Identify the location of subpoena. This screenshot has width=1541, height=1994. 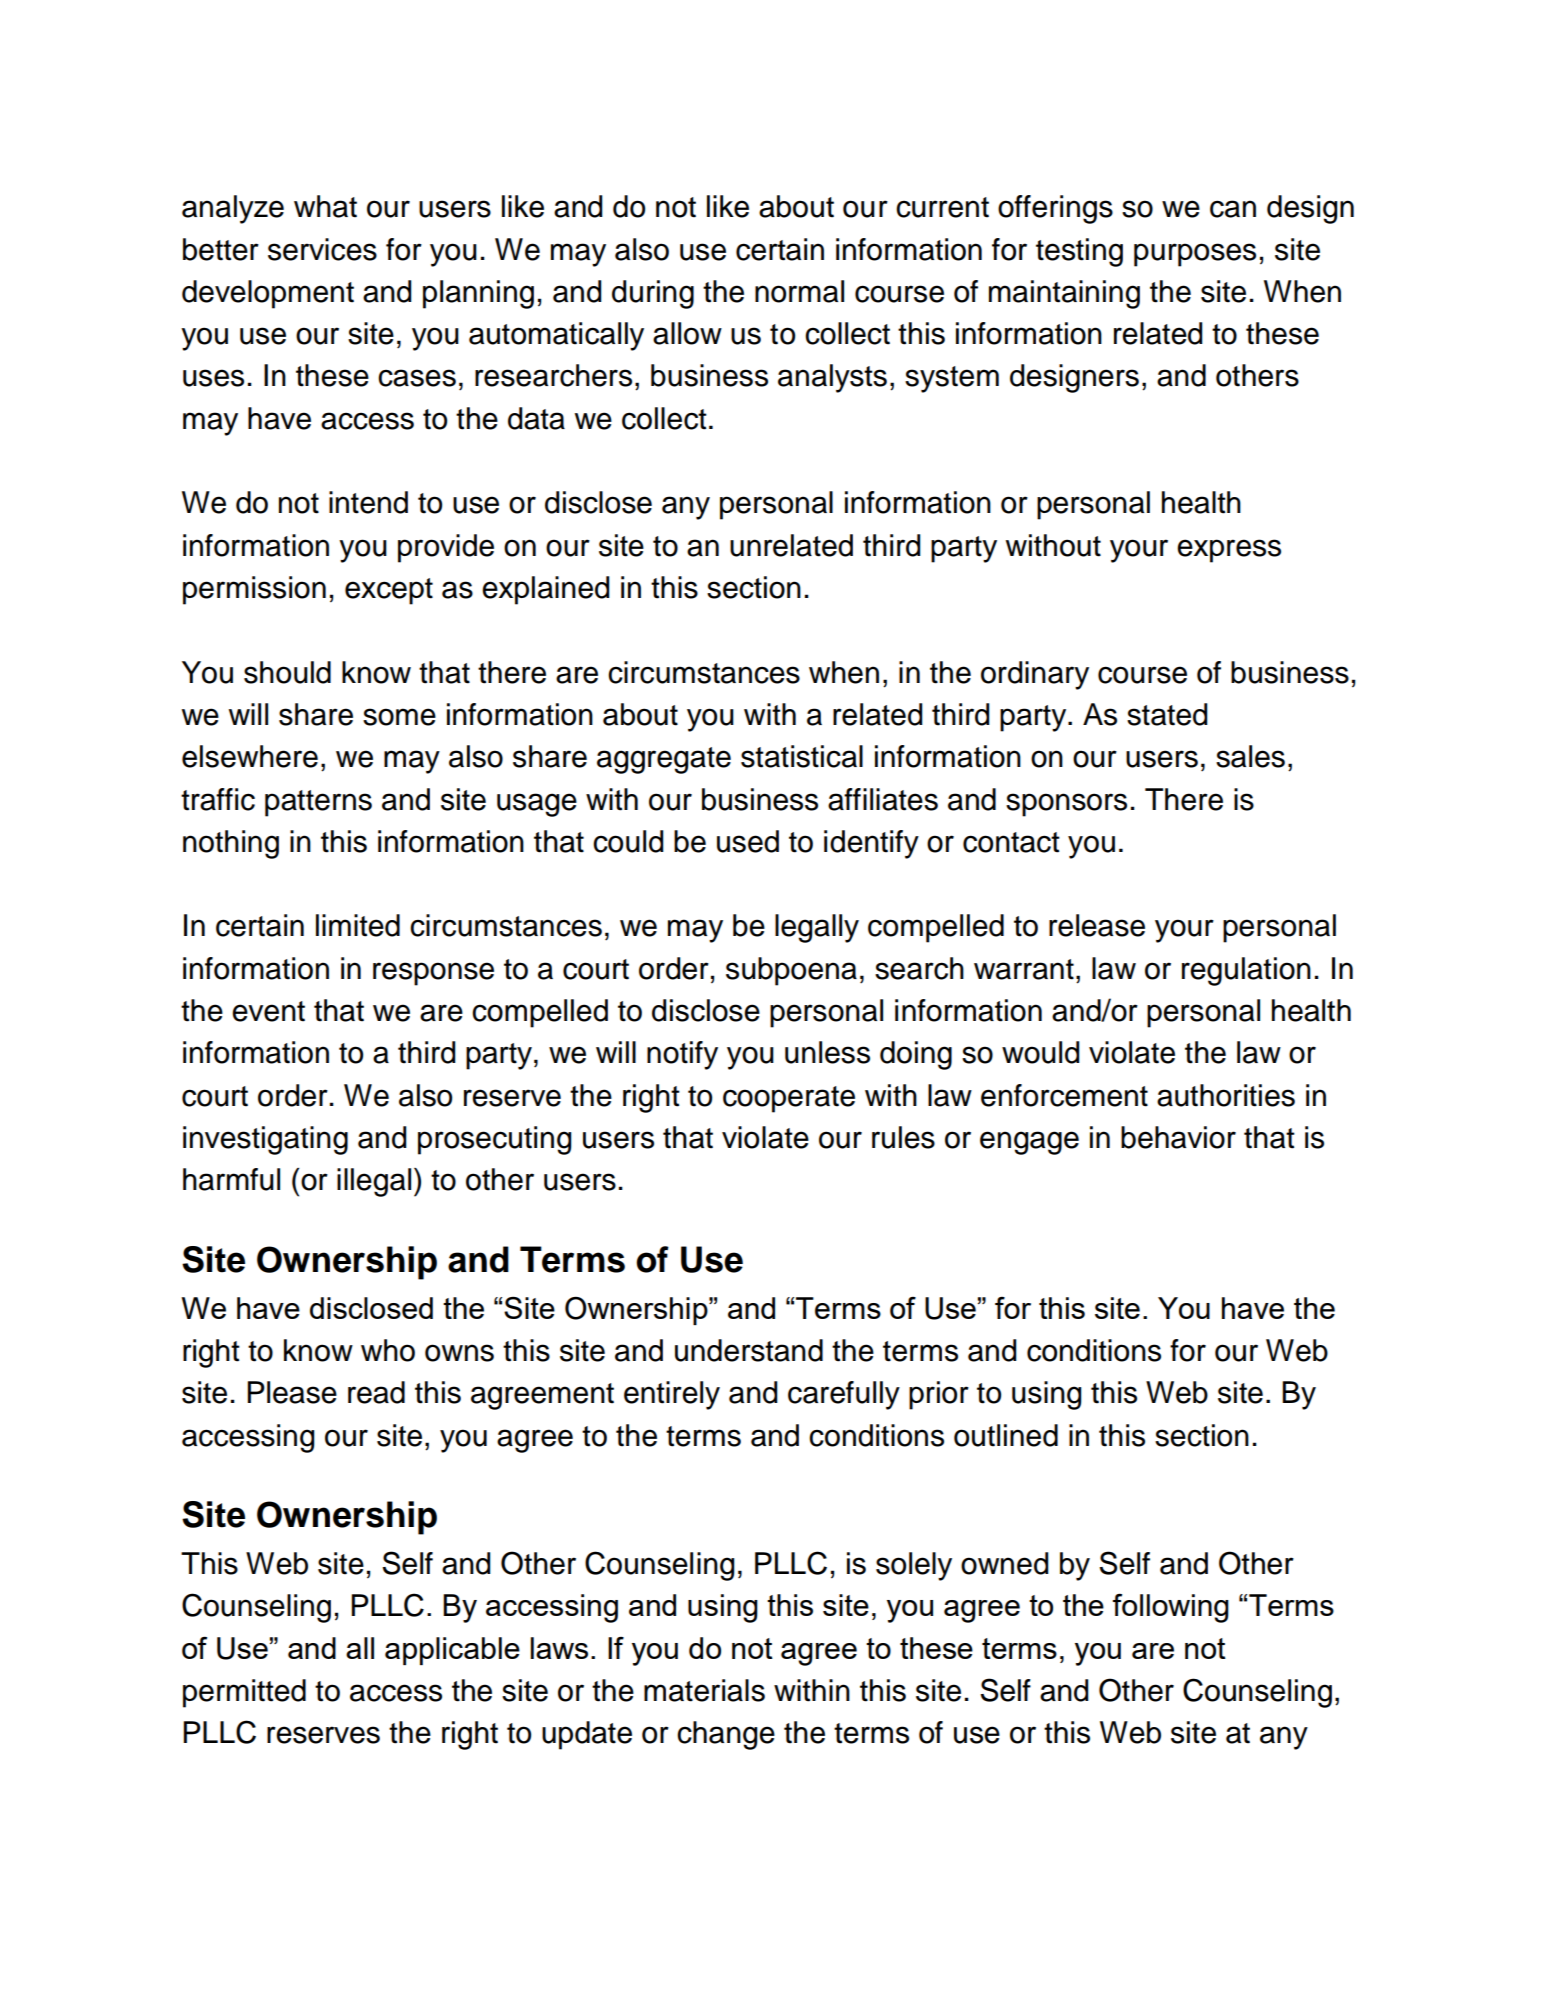
(791, 971).
